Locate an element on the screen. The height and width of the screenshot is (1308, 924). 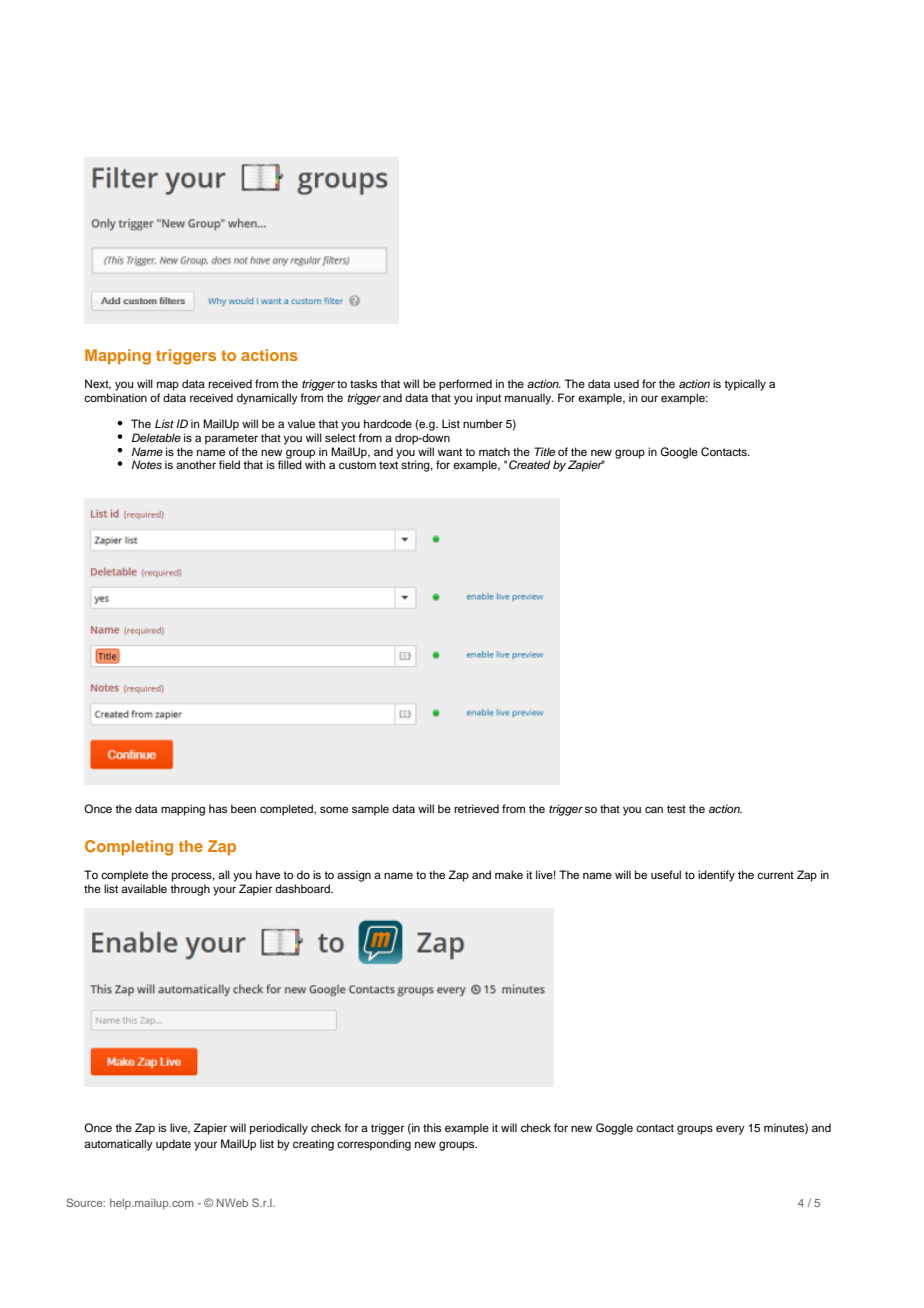
combination is located at coordinates (115, 397).
